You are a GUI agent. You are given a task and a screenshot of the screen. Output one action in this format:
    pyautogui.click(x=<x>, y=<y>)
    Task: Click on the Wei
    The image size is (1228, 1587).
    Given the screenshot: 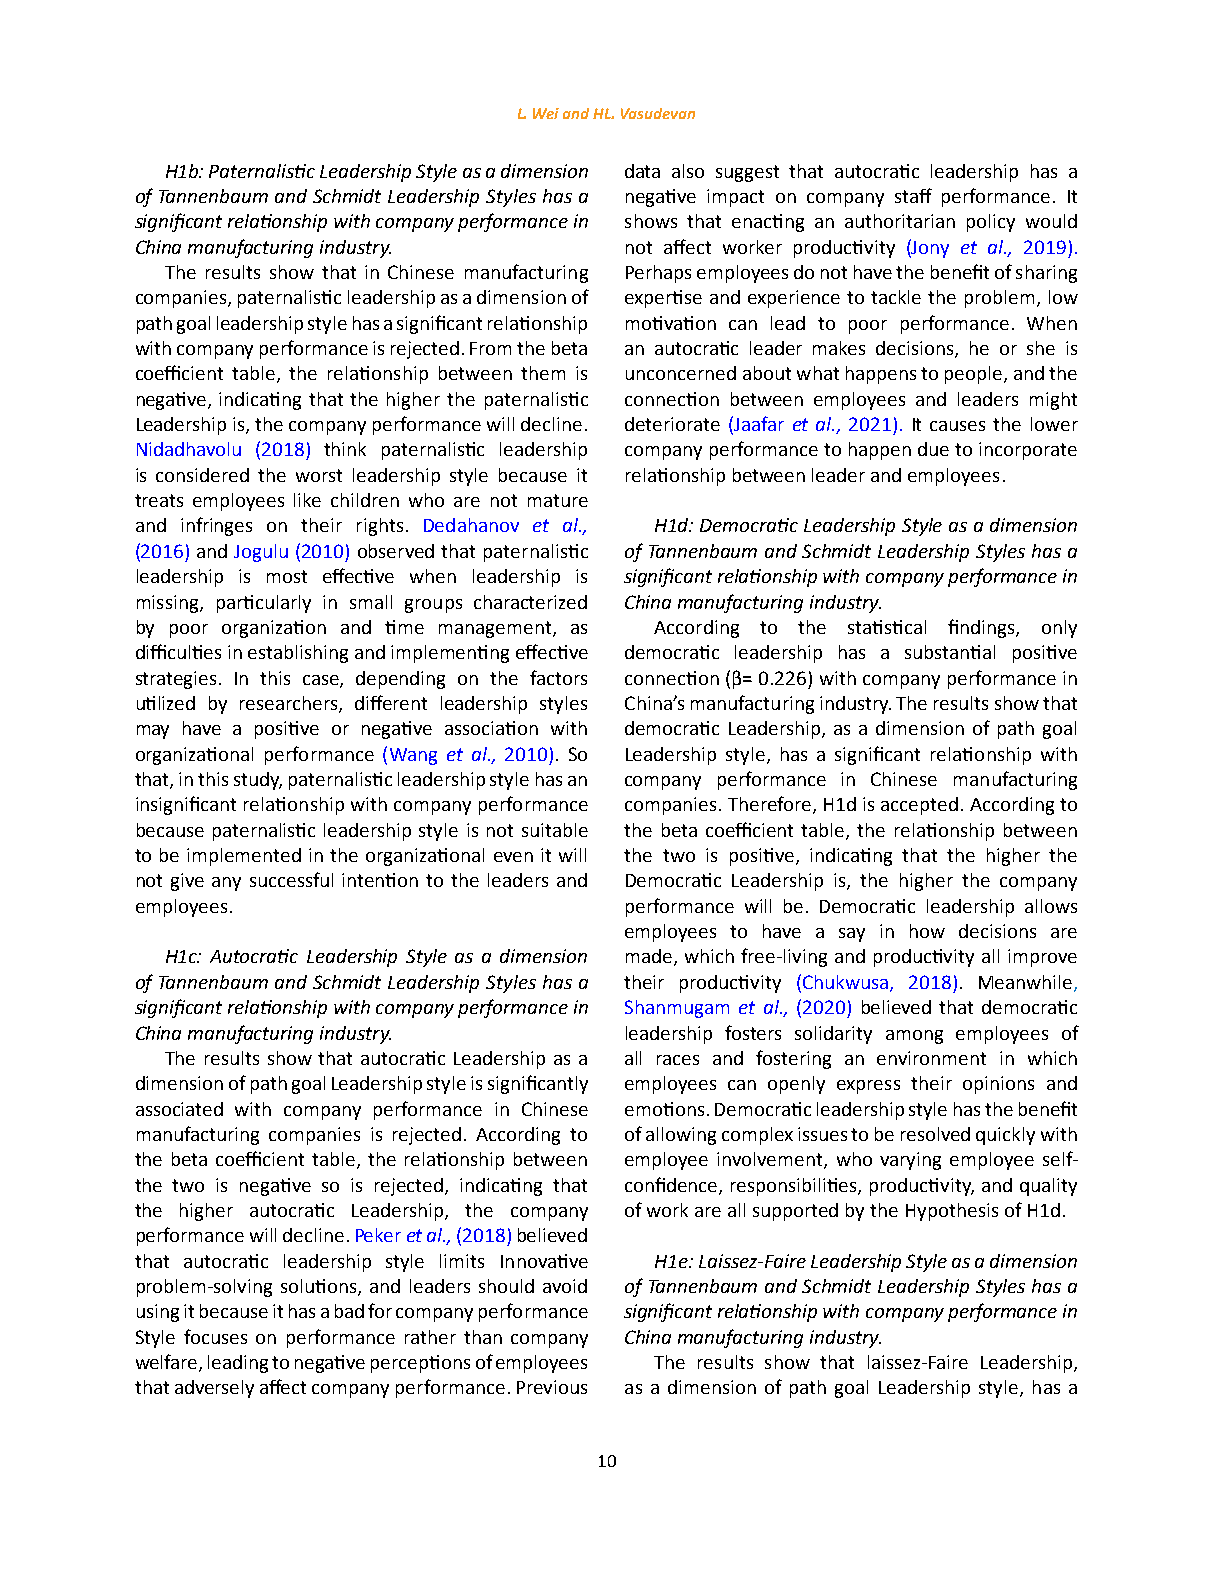 What is the action you would take?
    pyautogui.click(x=546, y=113)
